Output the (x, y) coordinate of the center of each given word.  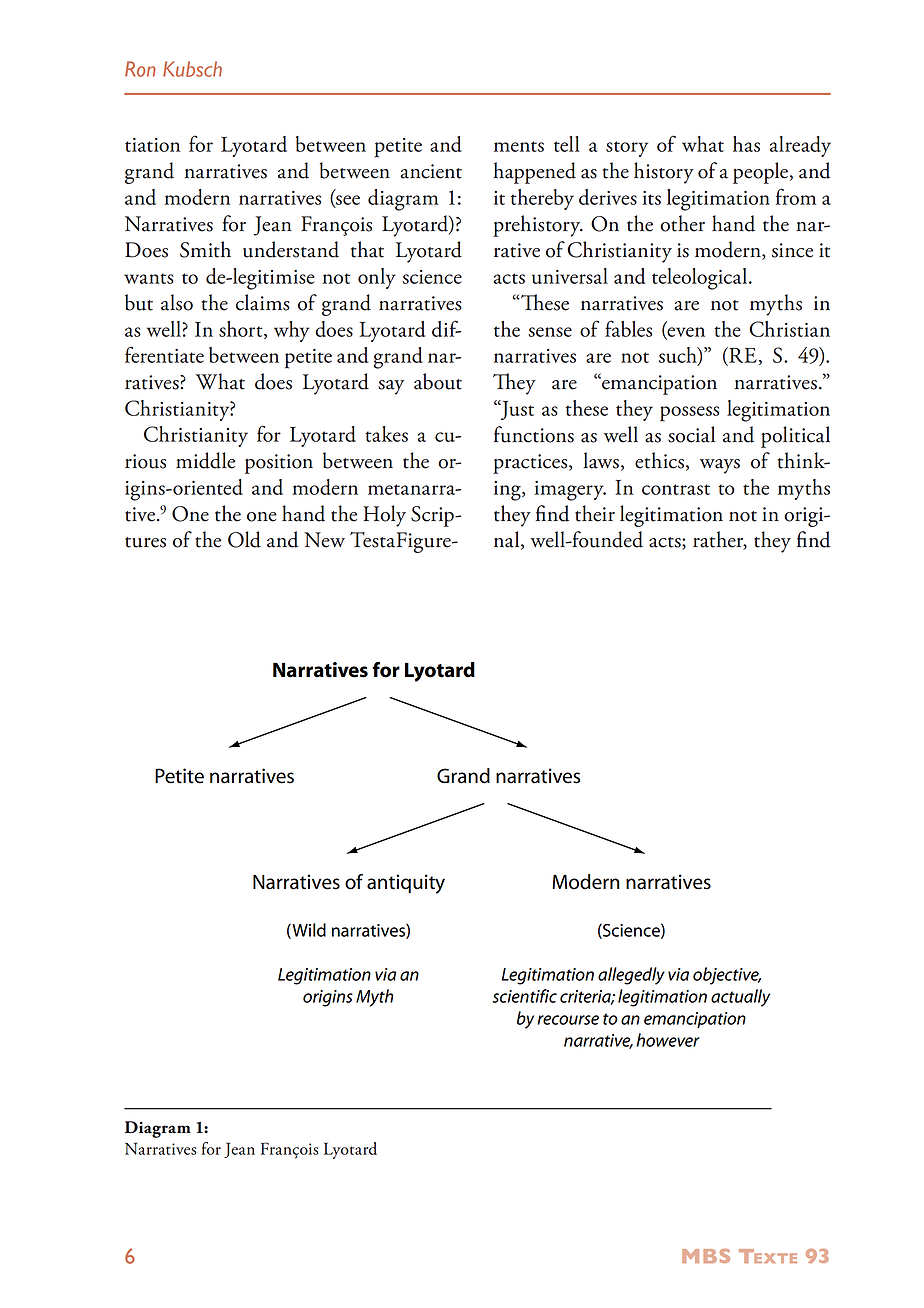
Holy (384, 516)
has (746, 144)
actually (740, 998)
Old (244, 539)
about (438, 381)
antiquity (406, 884)
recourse (568, 1020)
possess (689, 414)
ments (519, 146)
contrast (676, 489)
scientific (524, 996)
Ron (140, 69)
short (242, 330)
